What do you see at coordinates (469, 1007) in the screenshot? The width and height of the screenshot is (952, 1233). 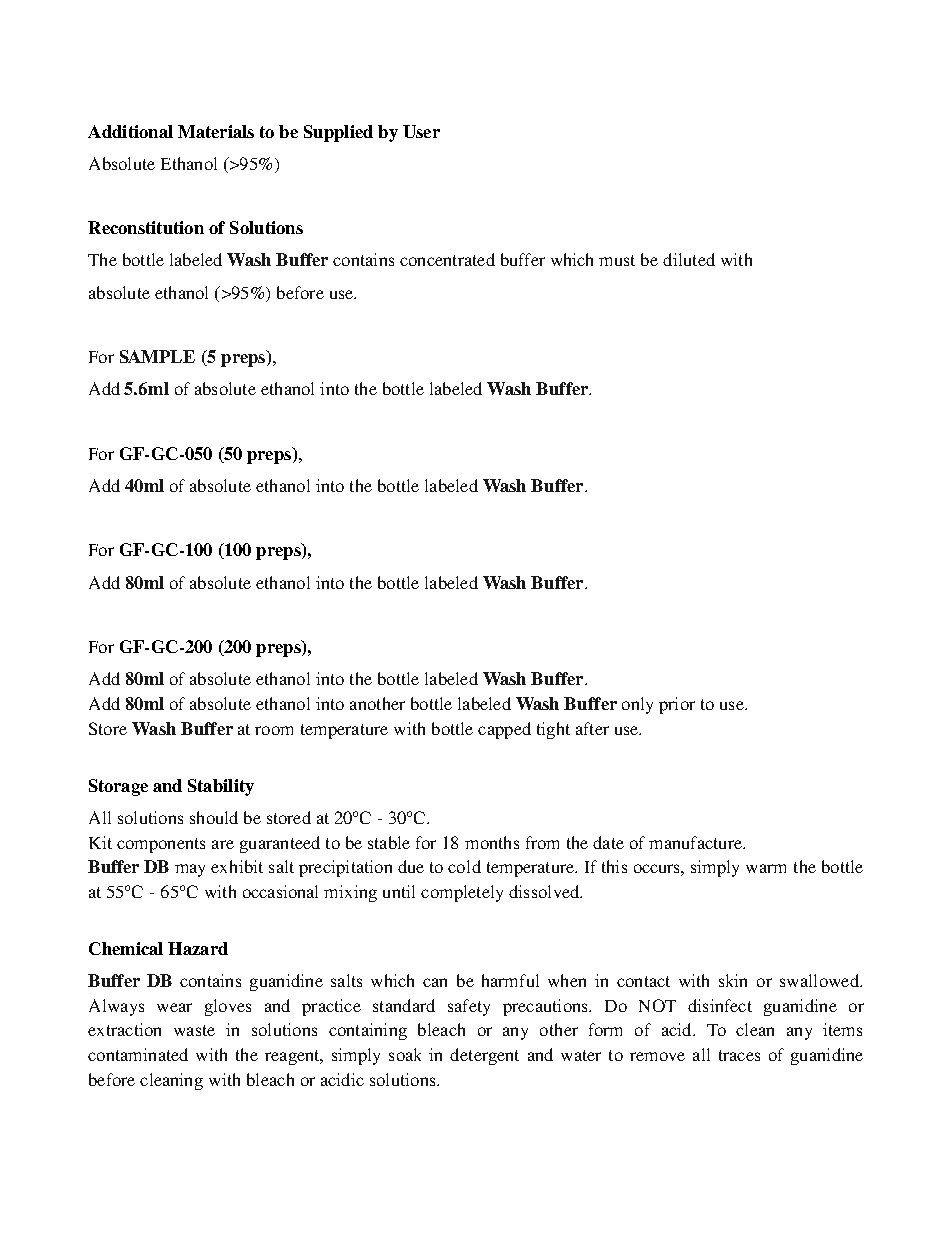 I see `safety` at bounding box center [469, 1007].
